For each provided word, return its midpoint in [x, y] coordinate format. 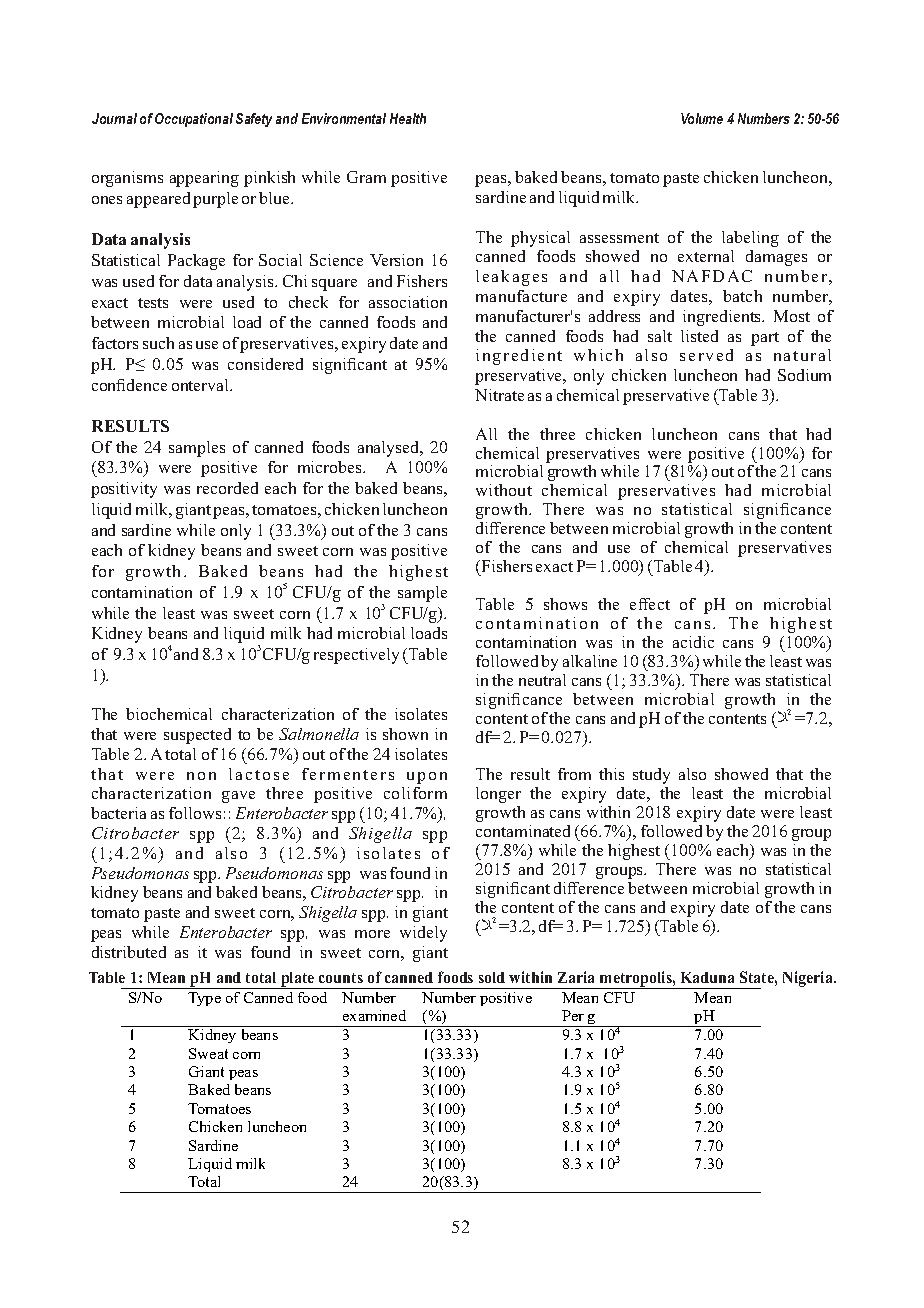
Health [408, 118]
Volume [702, 118]
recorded [227, 488]
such [158, 343]
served [706, 355]
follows [195, 813]
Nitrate [499, 395]
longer [498, 795]
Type [204, 999]
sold [492, 977]
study [651, 776]
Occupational [194, 120]
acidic [693, 642]
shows [565, 604]
